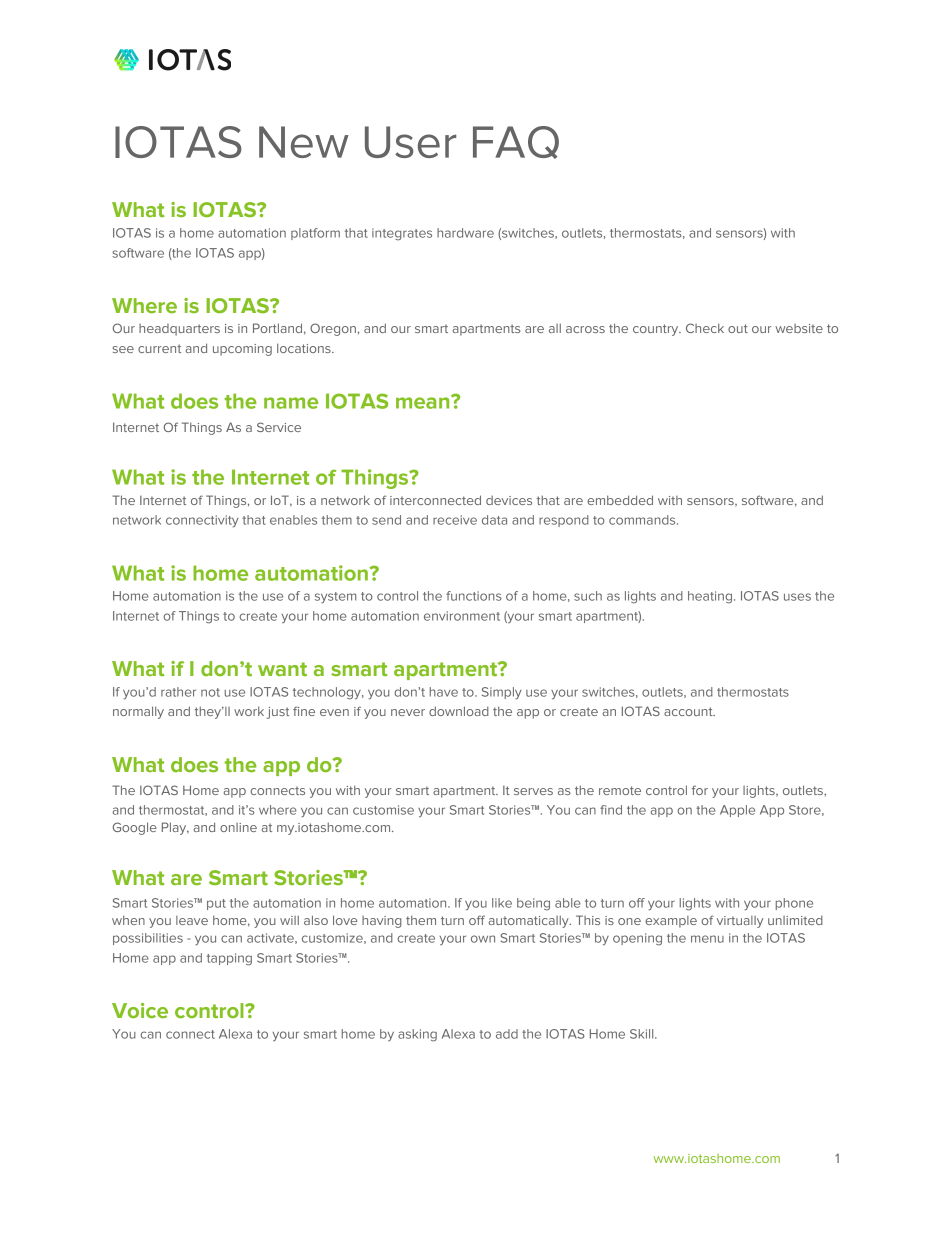 This image has width=952, height=1233. I want to click on Service, so click(279, 427).
